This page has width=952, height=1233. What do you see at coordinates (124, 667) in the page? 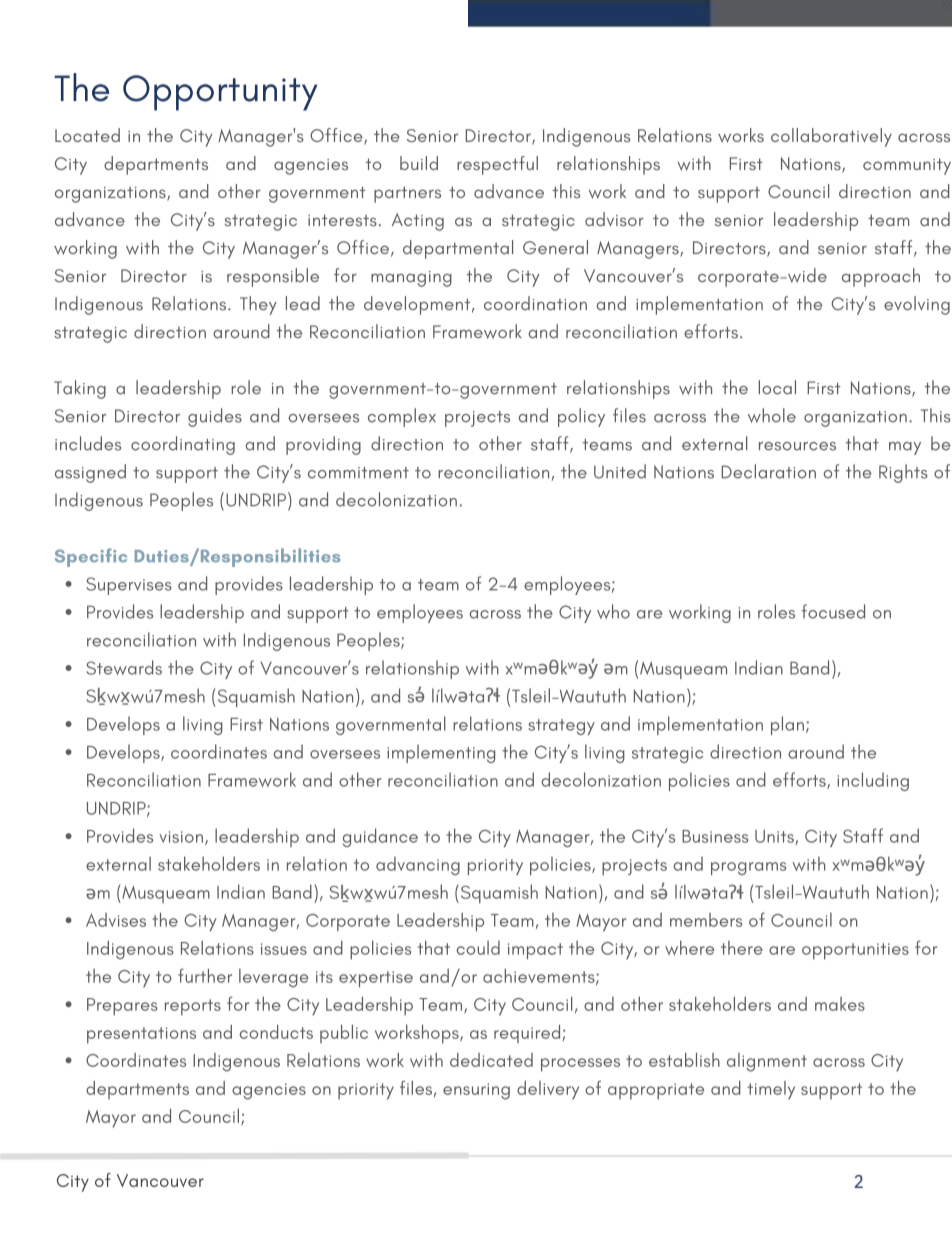
I see `Stewards` at bounding box center [124, 667].
